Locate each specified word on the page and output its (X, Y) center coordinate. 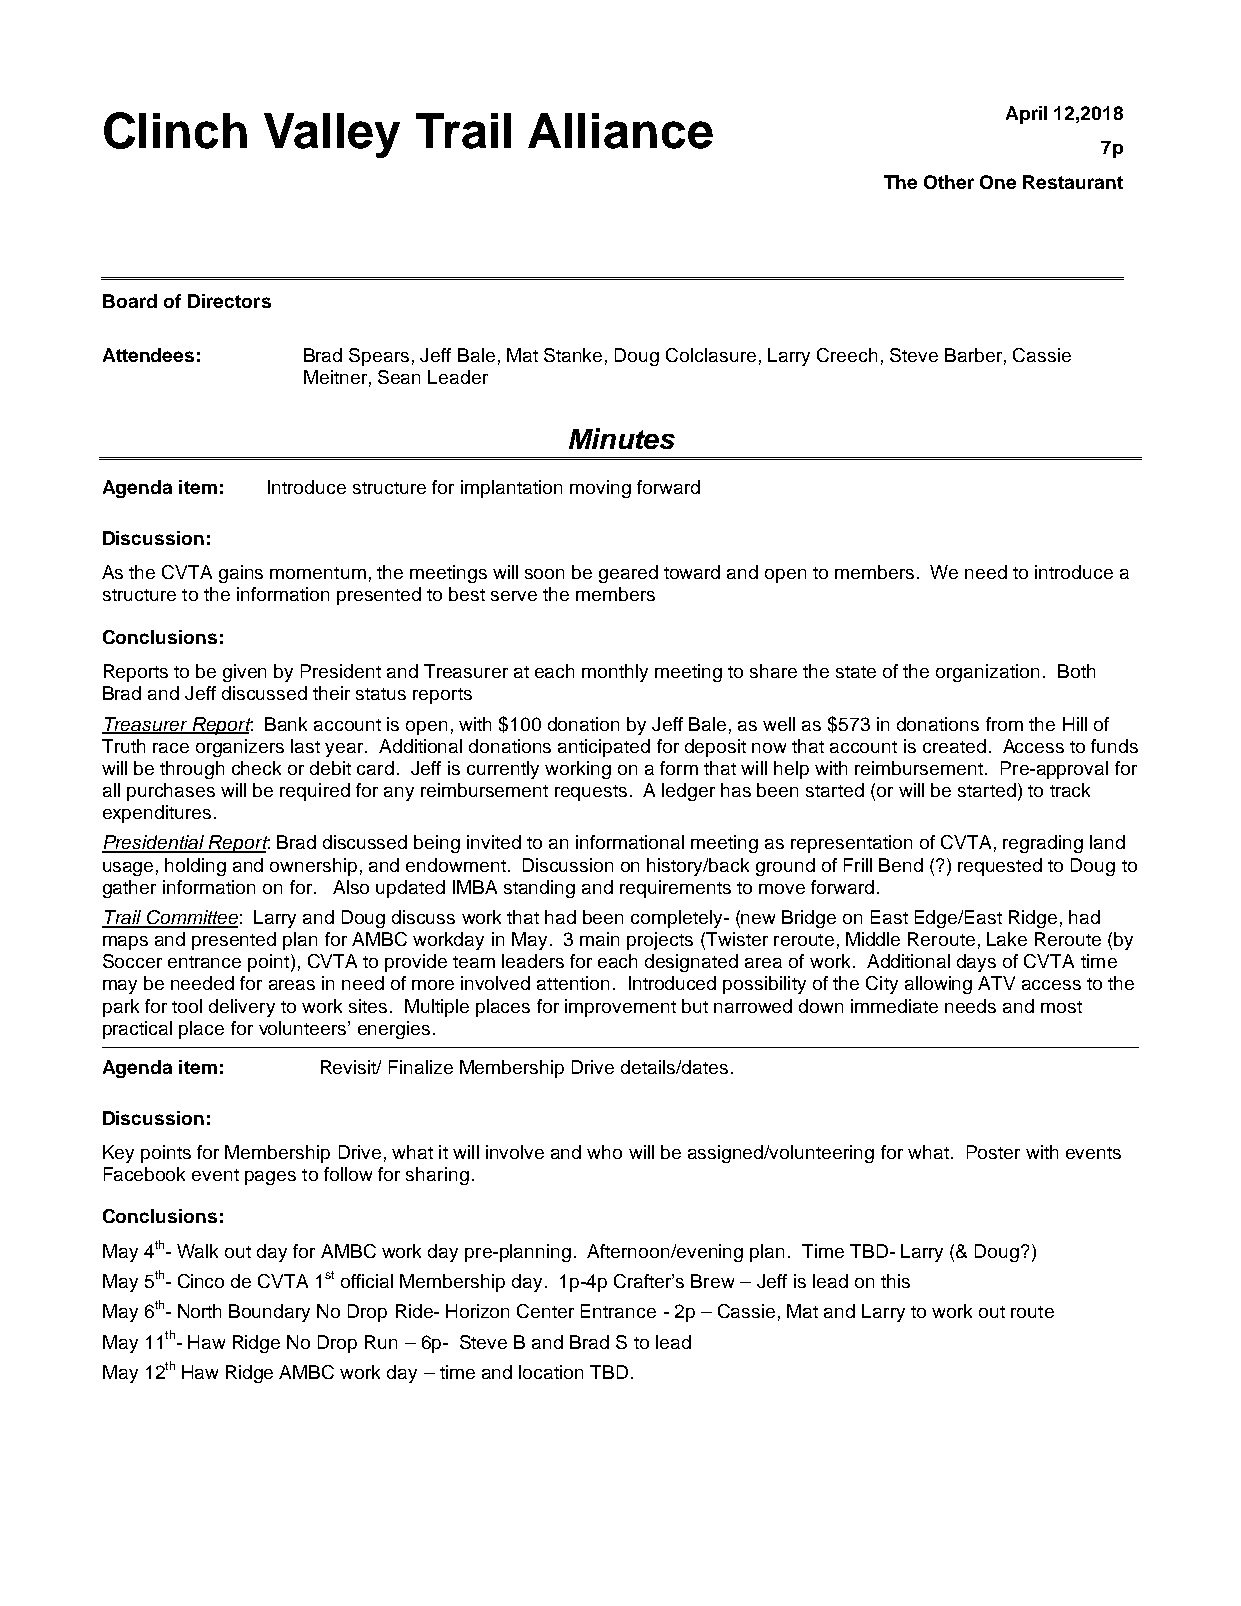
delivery (242, 1008)
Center (545, 1311)
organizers (240, 748)
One (998, 182)
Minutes (622, 438)
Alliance (620, 131)
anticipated (604, 748)
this (895, 1281)
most (1061, 1007)
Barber (973, 355)
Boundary (269, 1313)
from (1004, 724)
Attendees (148, 355)
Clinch (175, 130)
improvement (620, 1008)
